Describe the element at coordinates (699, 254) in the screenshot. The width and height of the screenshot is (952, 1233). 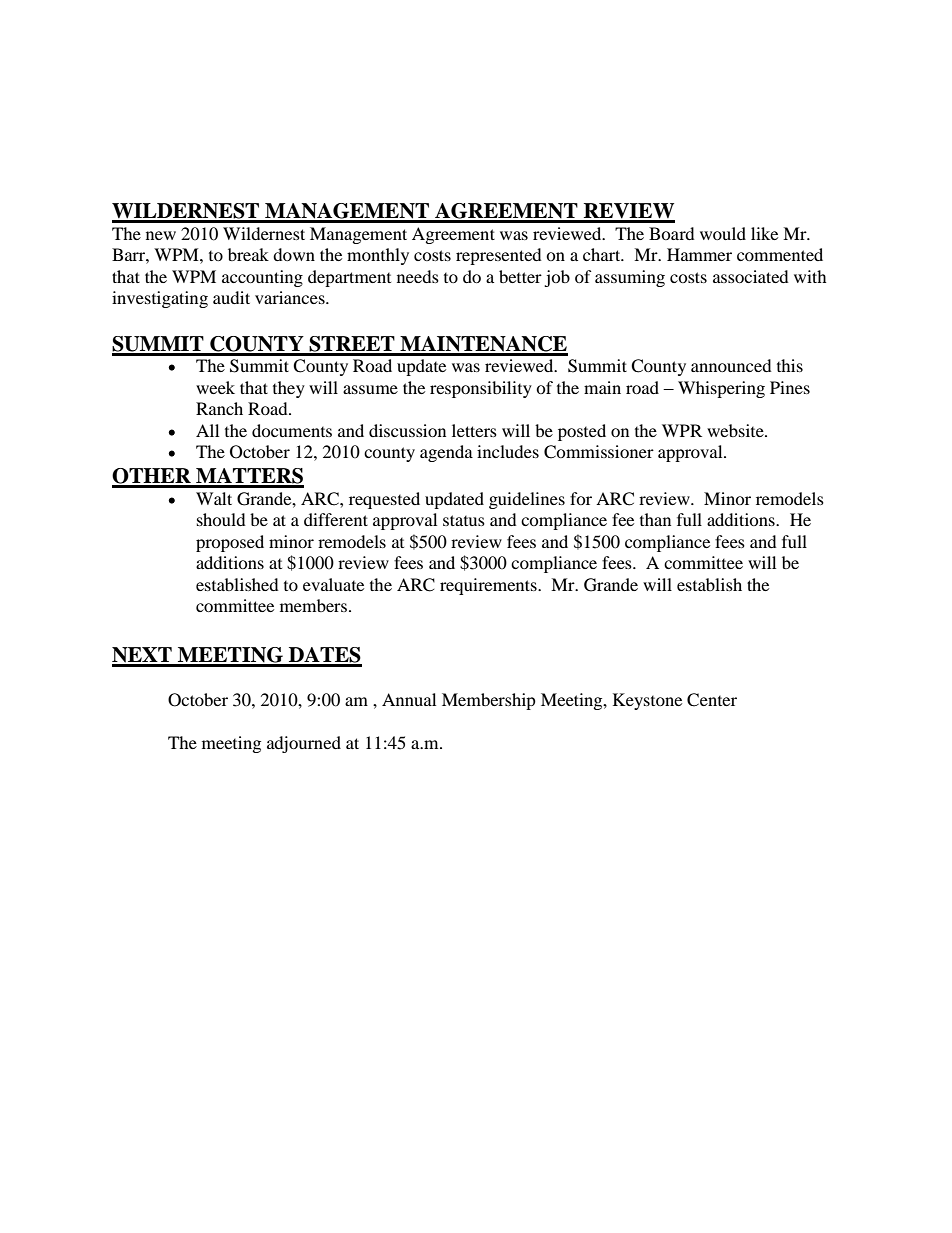
I see `Hammer` at that location.
